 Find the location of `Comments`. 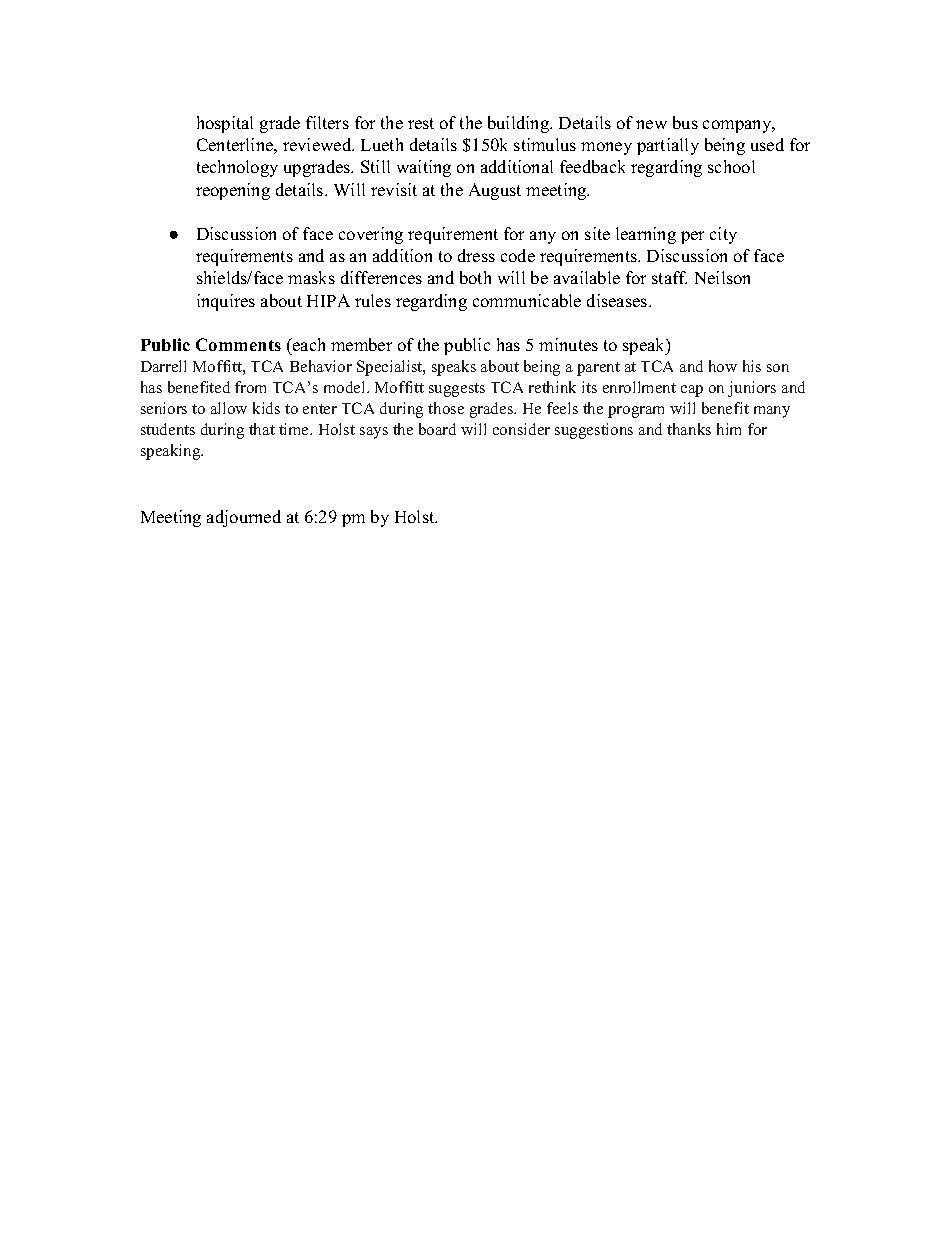

Comments is located at coordinates (238, 344).
